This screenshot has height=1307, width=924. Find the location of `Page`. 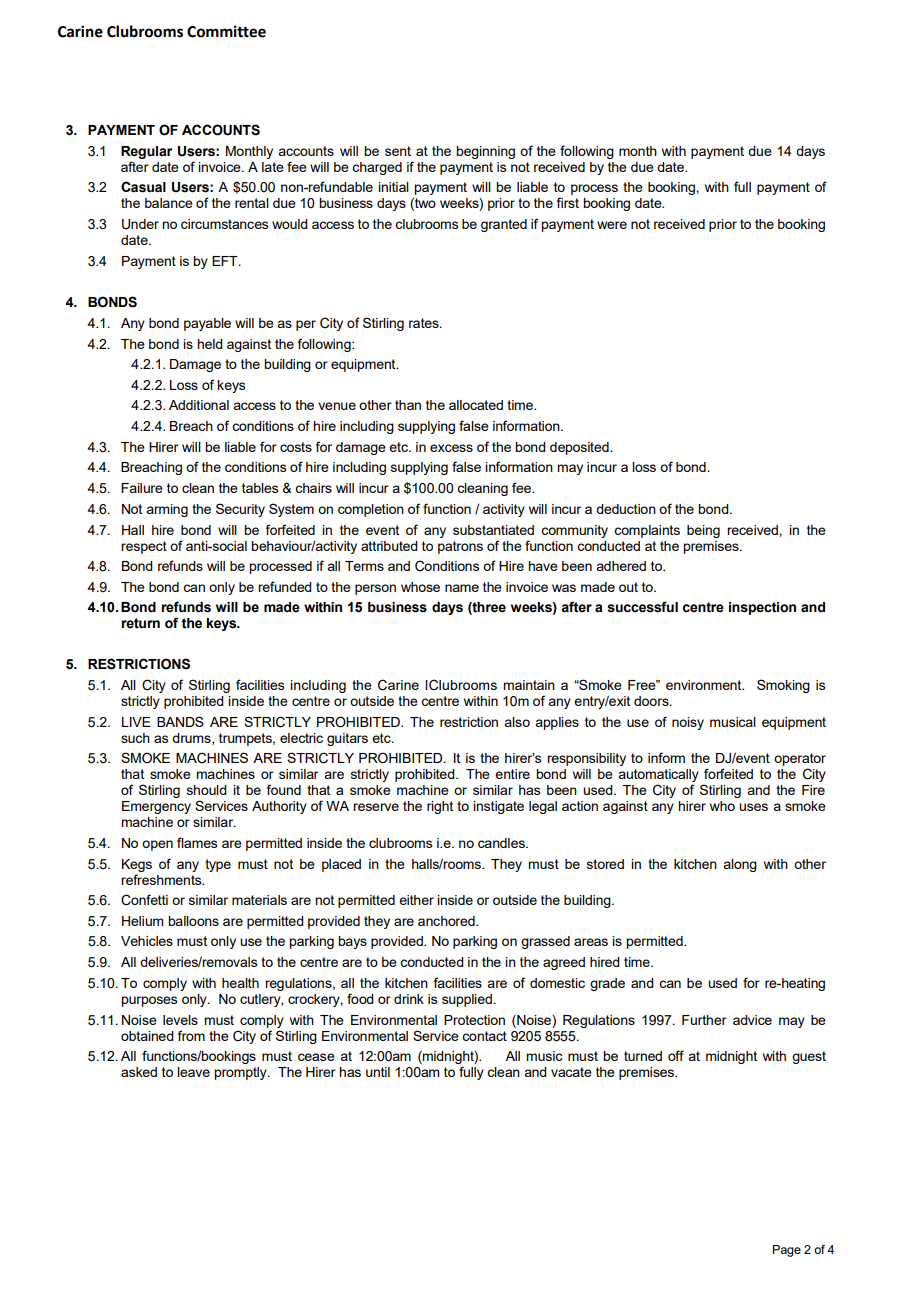

Page is located at coordinates (787, 1251).
